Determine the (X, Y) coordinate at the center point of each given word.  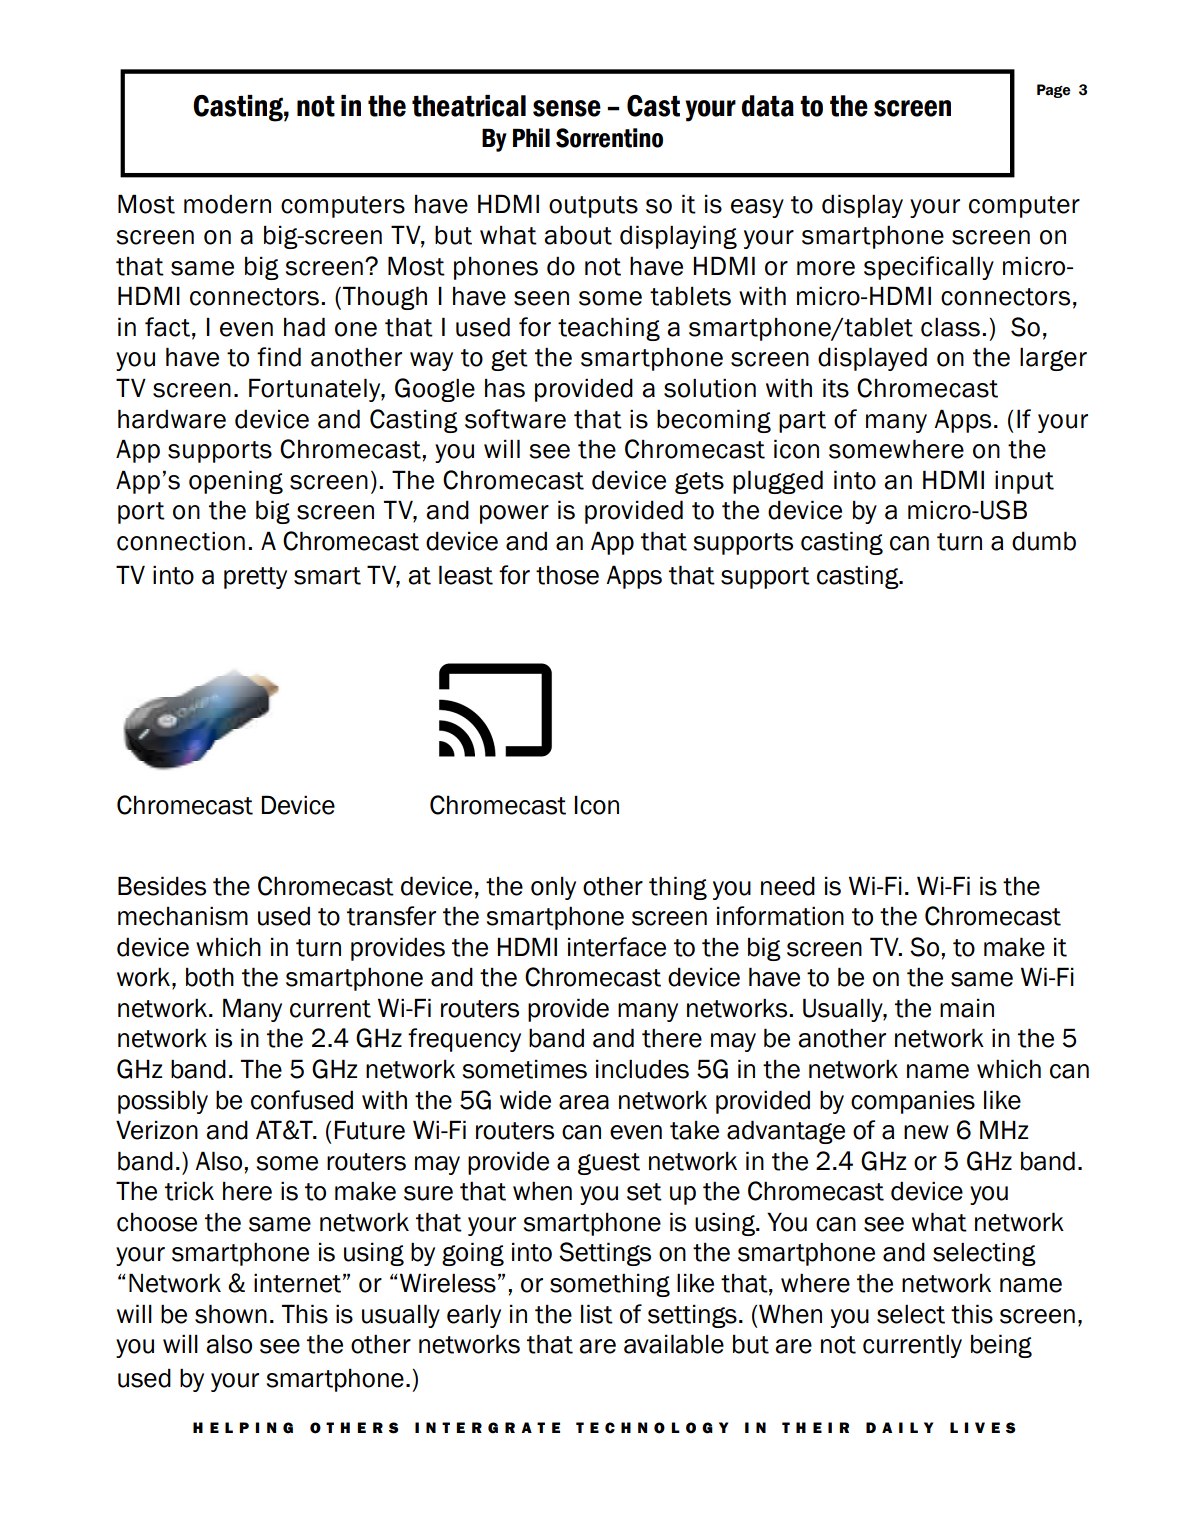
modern (227, 204)
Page (1053, 91)
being (1001, 1346)
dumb (1044, 541)
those (567, 575)
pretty (255, 578)
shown (231, 1314)
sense (567, 108)
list (597, 1314)
